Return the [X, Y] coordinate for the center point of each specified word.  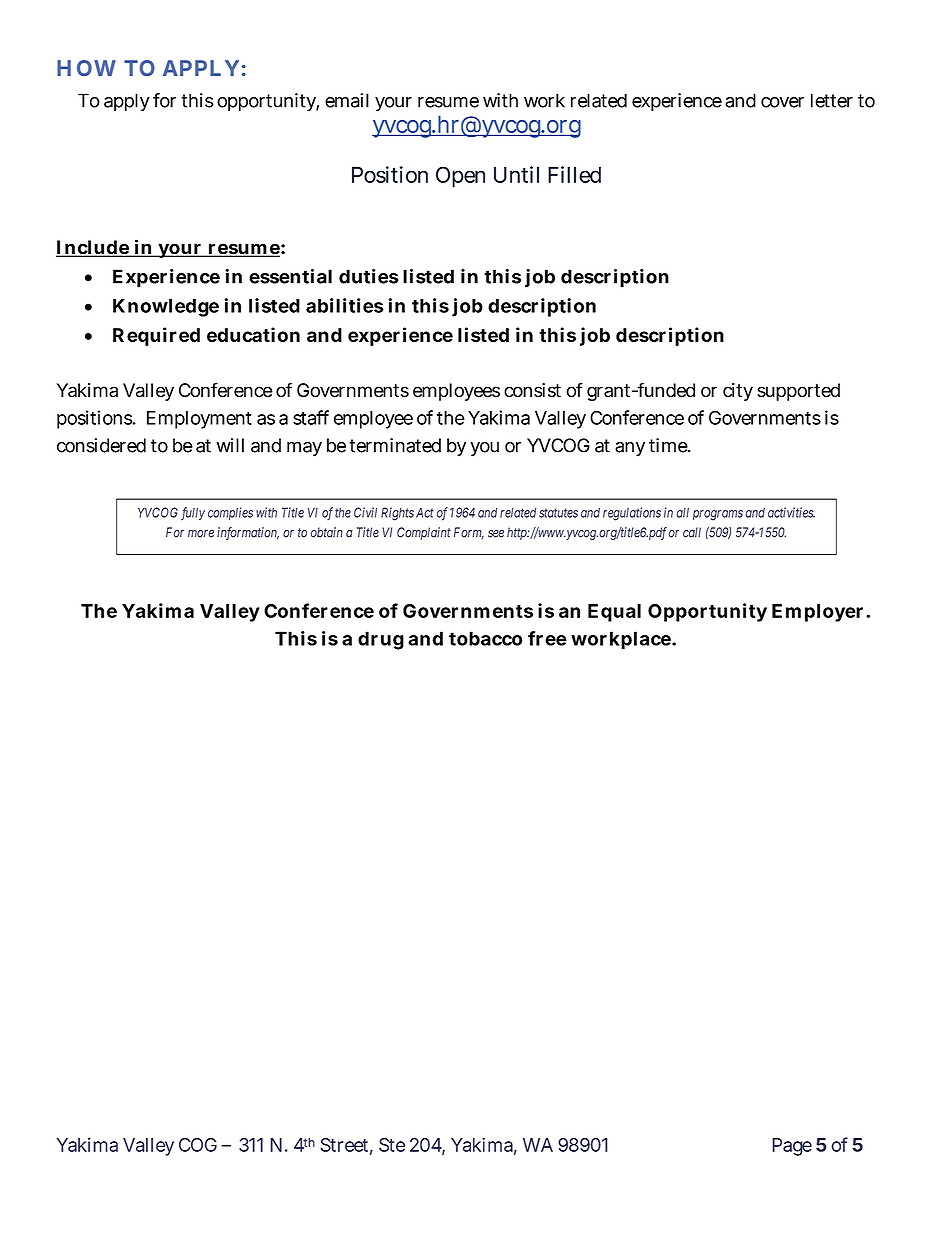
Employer [817, 613]
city [738, 392]
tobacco [486, 638]
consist [532, 390]
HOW [86, 68]
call [692, 532]
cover [782, 102]
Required [156, 336]
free [547, 638]
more [201, 533]
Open [460, 177]
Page [792, 1147]
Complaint [424, 533]
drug [381, 640]
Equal [614, 613]
